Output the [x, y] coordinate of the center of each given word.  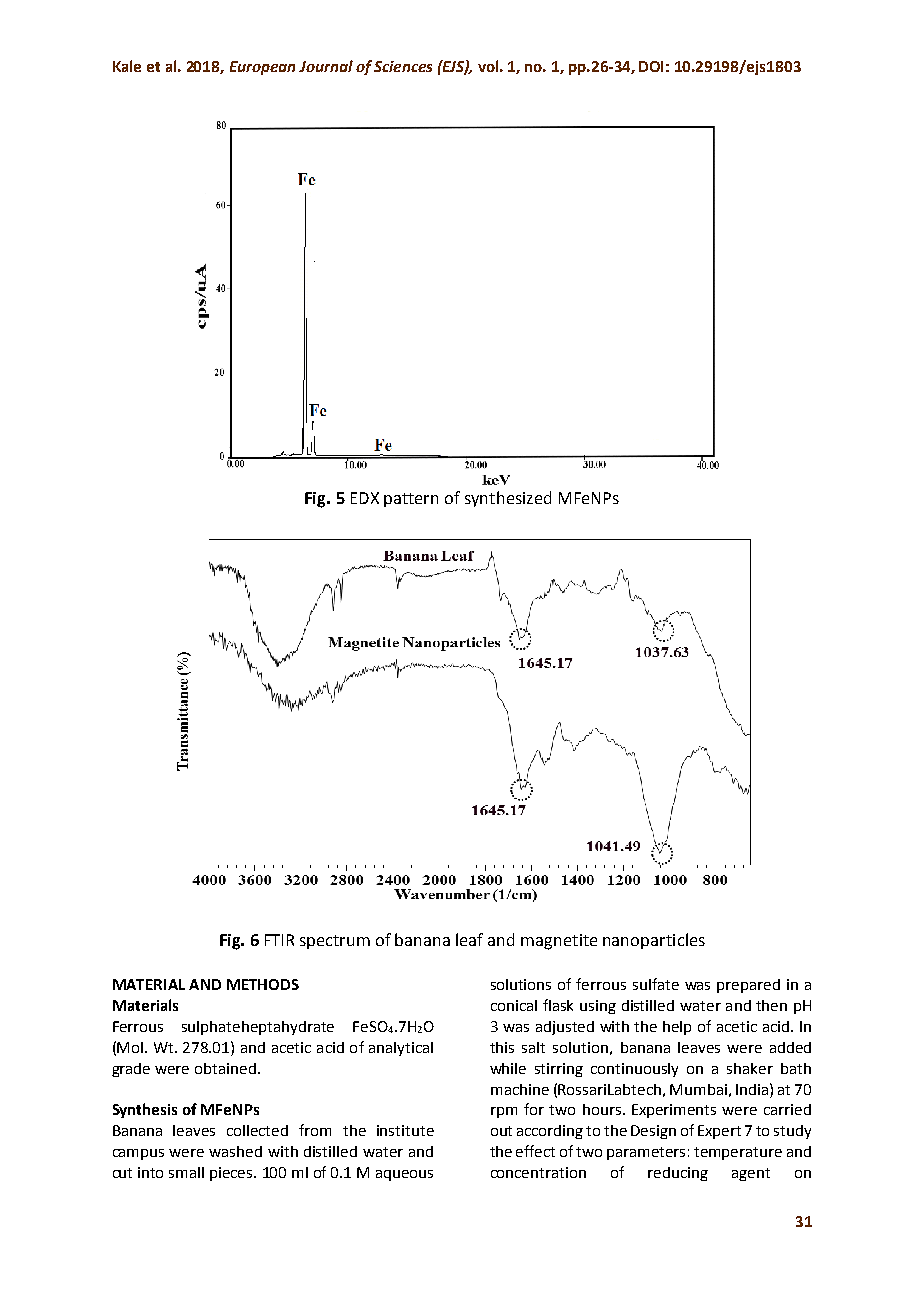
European [262, 68]
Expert [719, 1132]
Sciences [403, 66]
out [501, 1131]
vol [488, 66]
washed [235, 1151]
